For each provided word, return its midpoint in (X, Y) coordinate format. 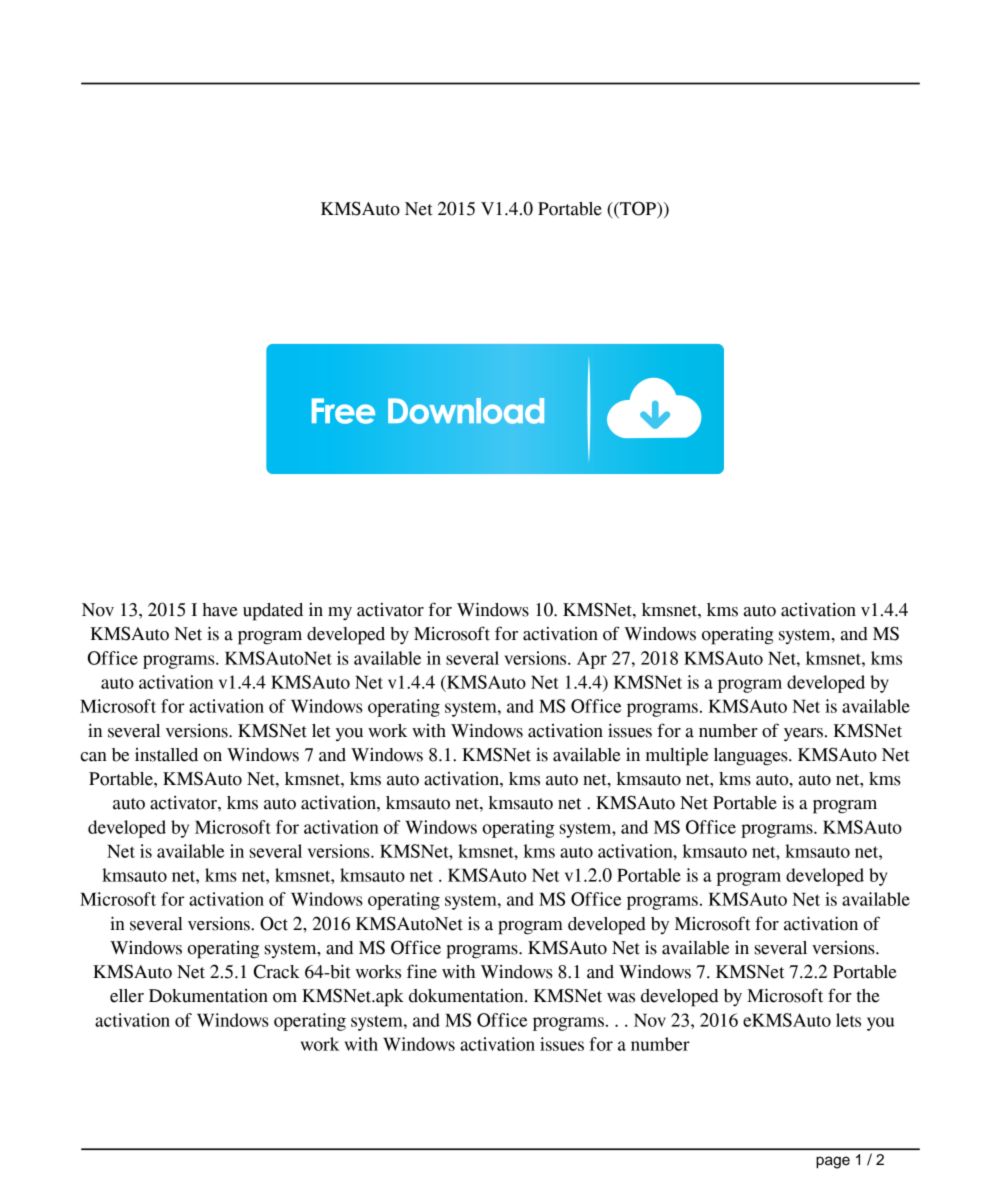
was (621, 998)
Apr (592, 660)
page (833, 1162)
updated (273, 612)
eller (127, 996)
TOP (638, 209)
